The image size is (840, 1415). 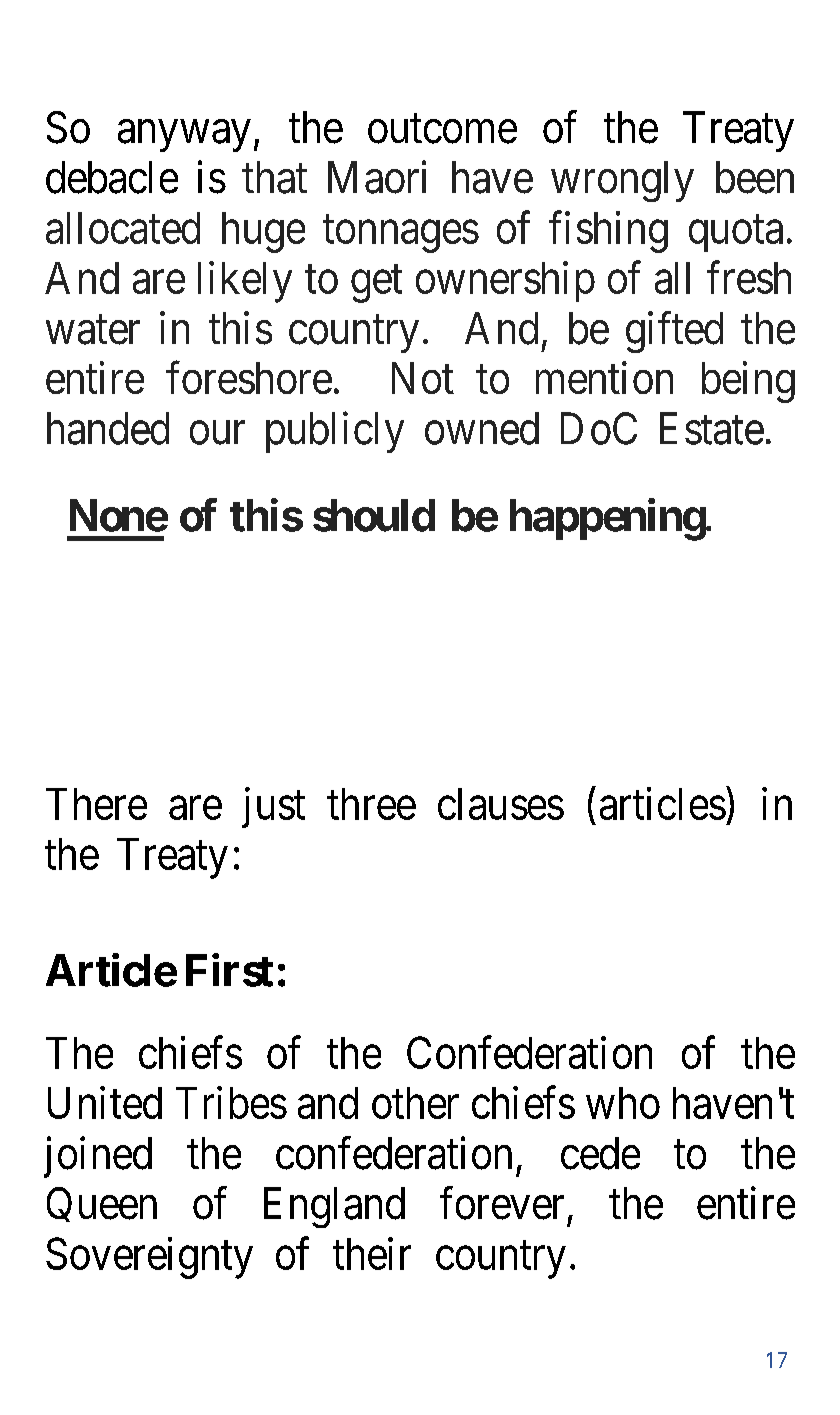 What do you see at coordinates (273, 807) in the screenshot?
I see `just` at bounding box center [273, 807].
